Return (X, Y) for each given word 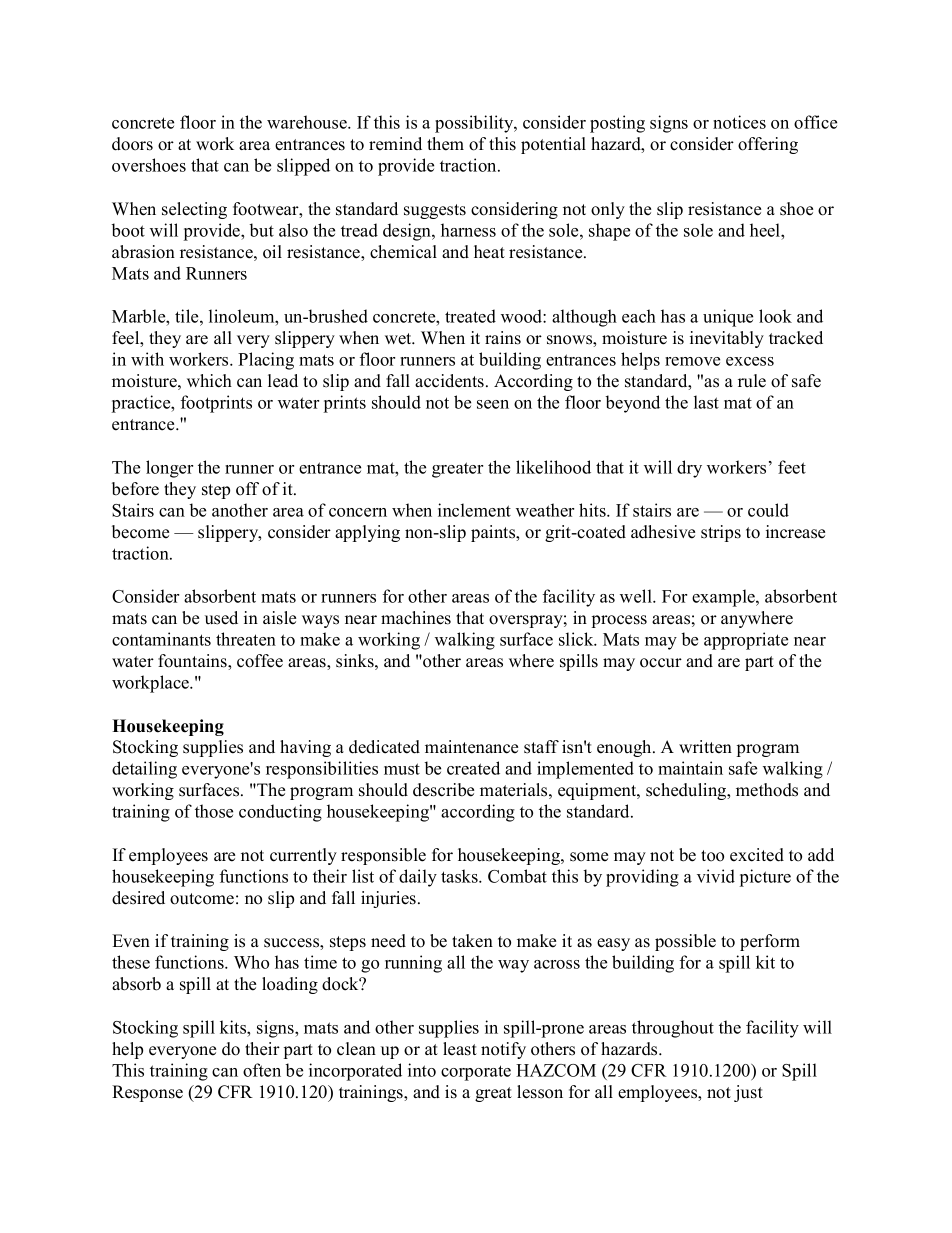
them (445, 144)
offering (768, 145)
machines (416, 618)
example (724, 598)
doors (132, 144)
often (262, 1070)
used (221, 618)
